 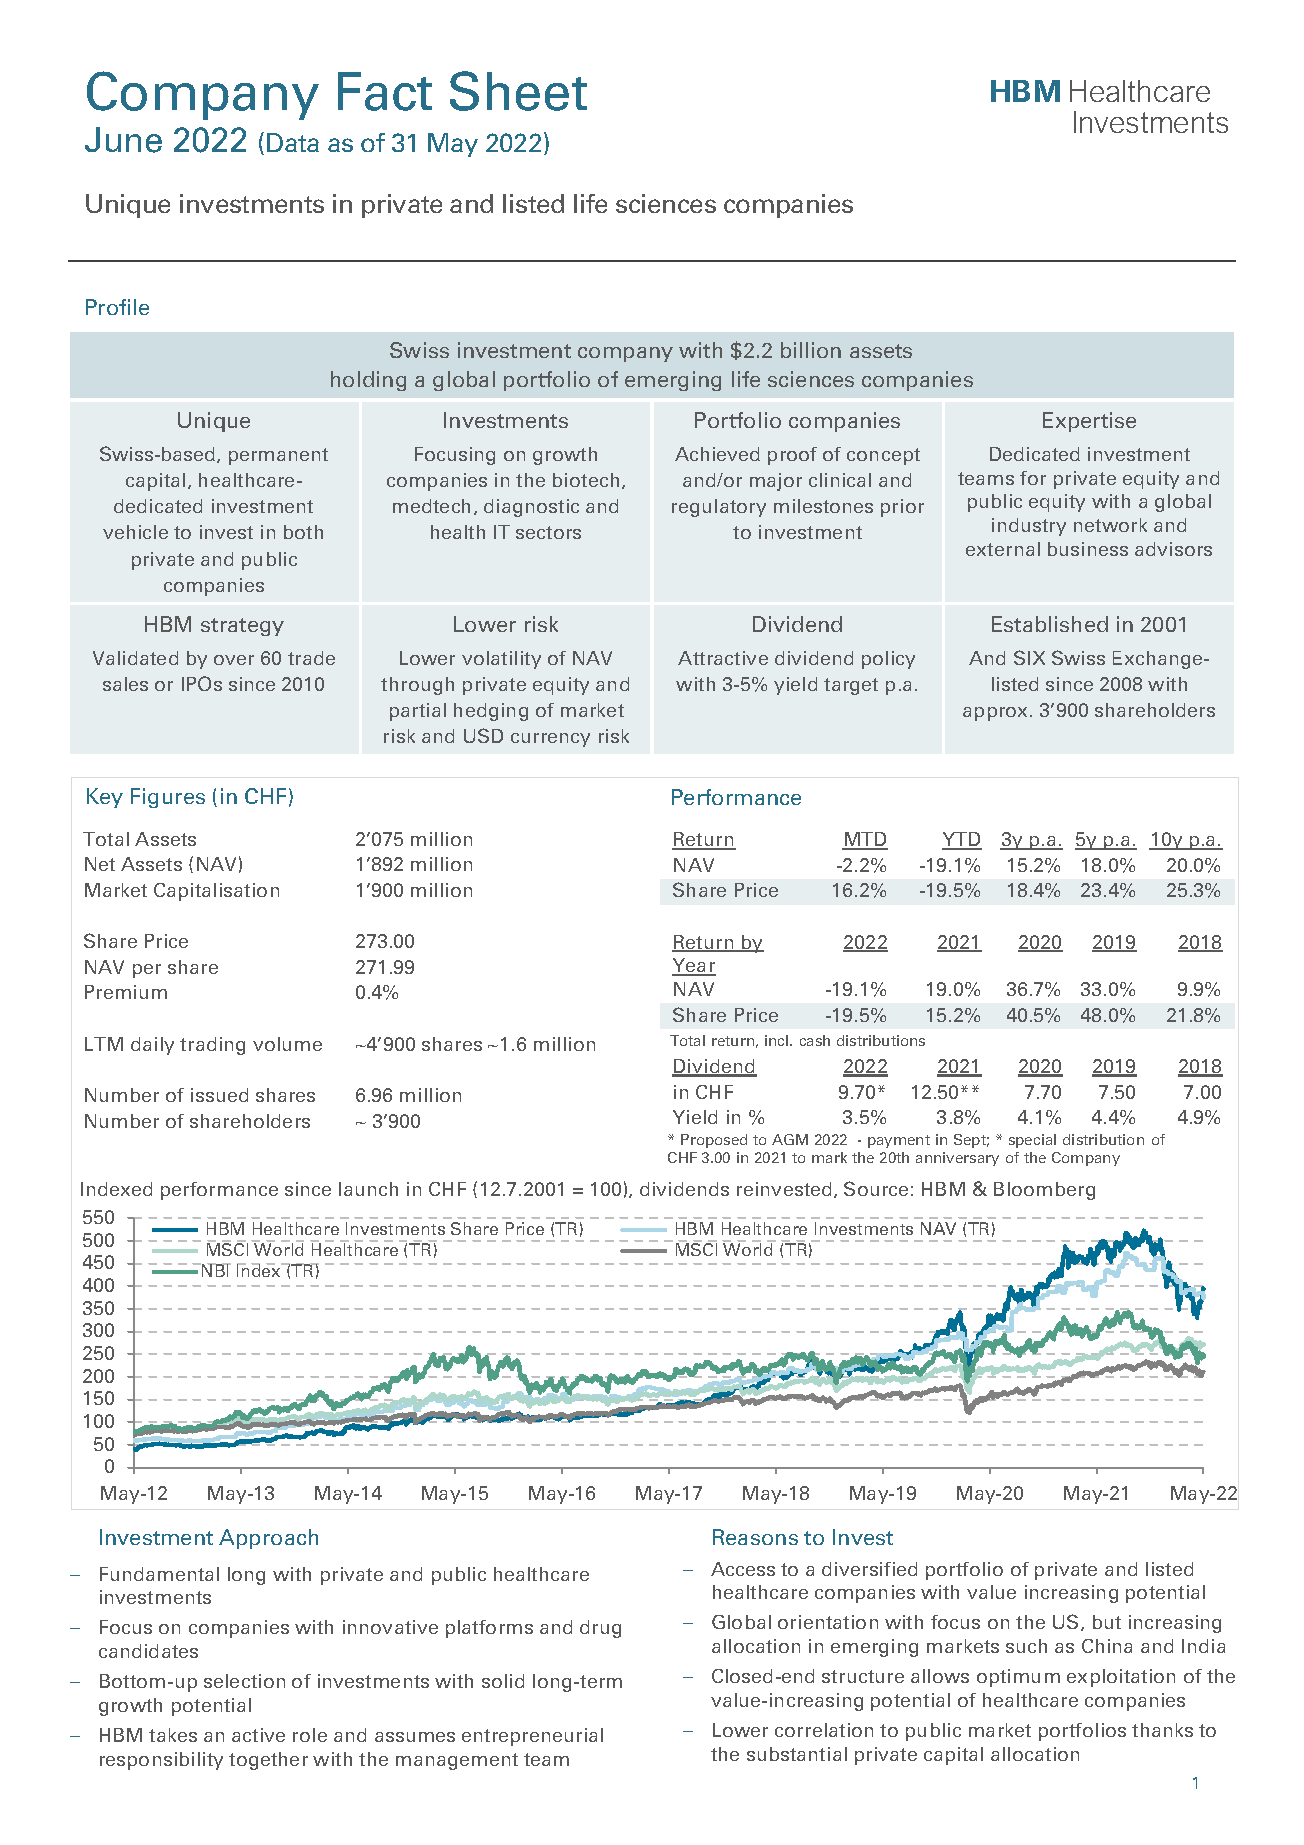 I want to click on exploitation, so click(x=1121, y=1678).
